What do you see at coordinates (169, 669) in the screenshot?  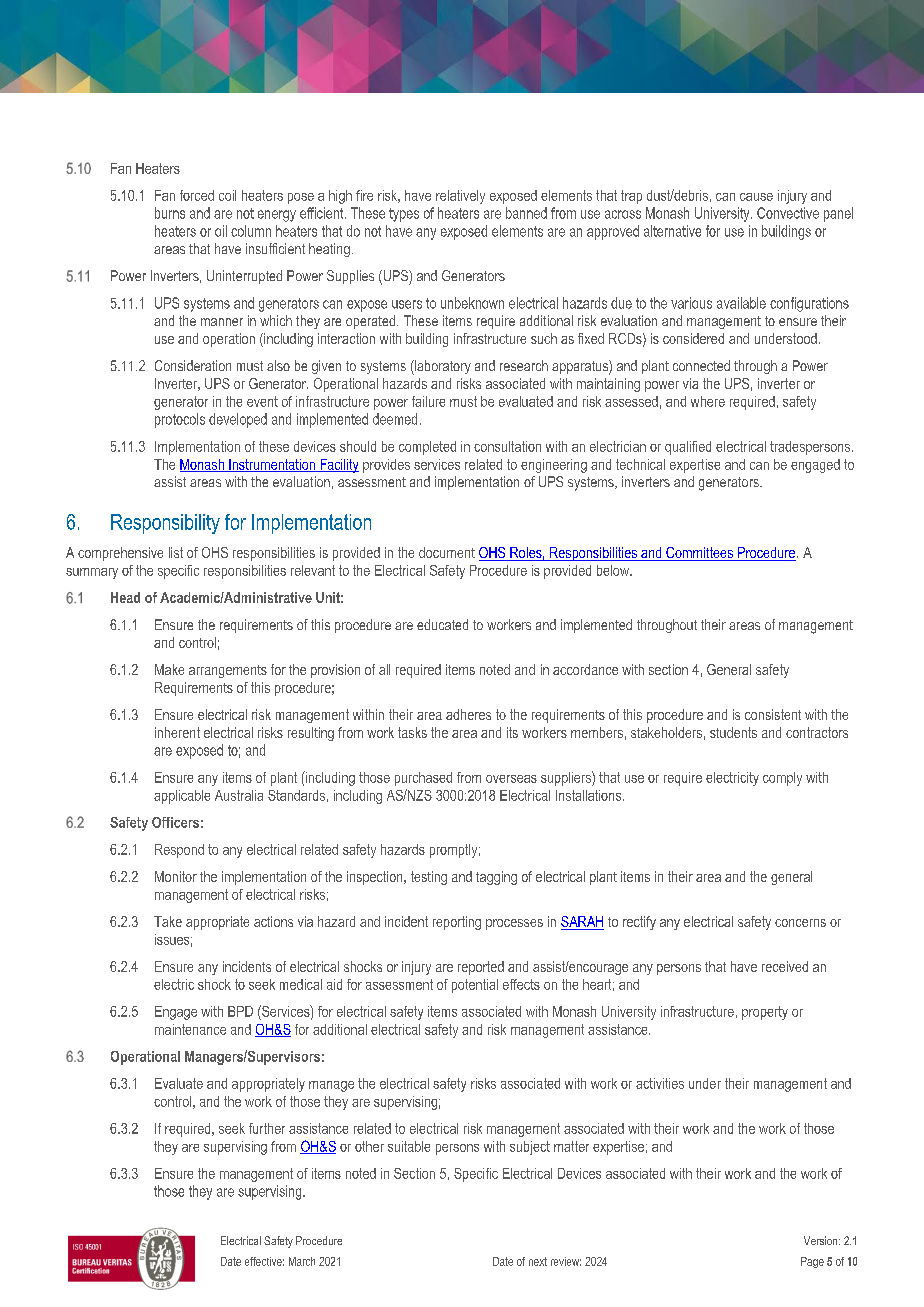 I see `Make` at bounding box center [169, 669].
